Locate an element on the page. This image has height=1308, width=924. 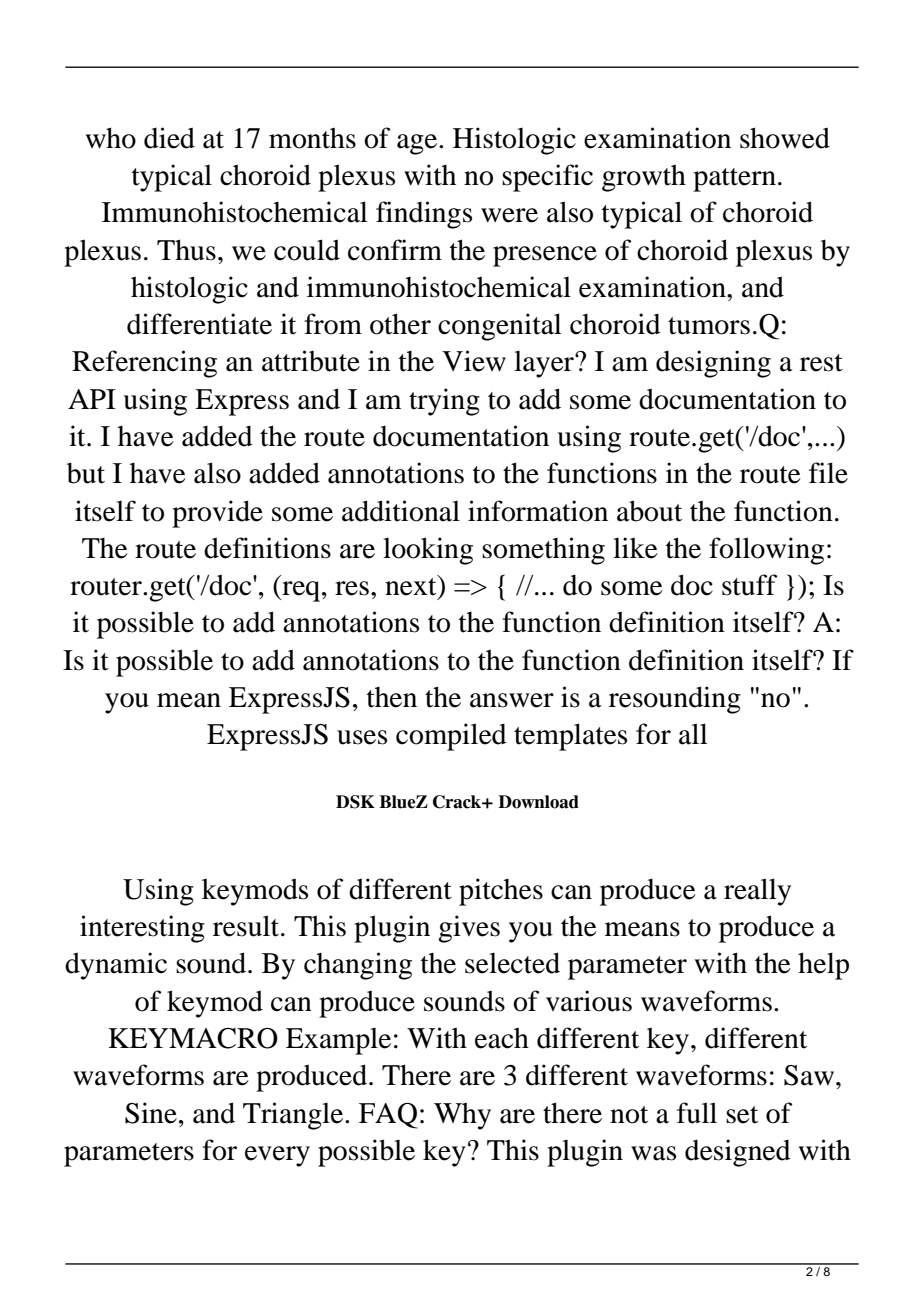
really is located at coordinates (757, 892).
